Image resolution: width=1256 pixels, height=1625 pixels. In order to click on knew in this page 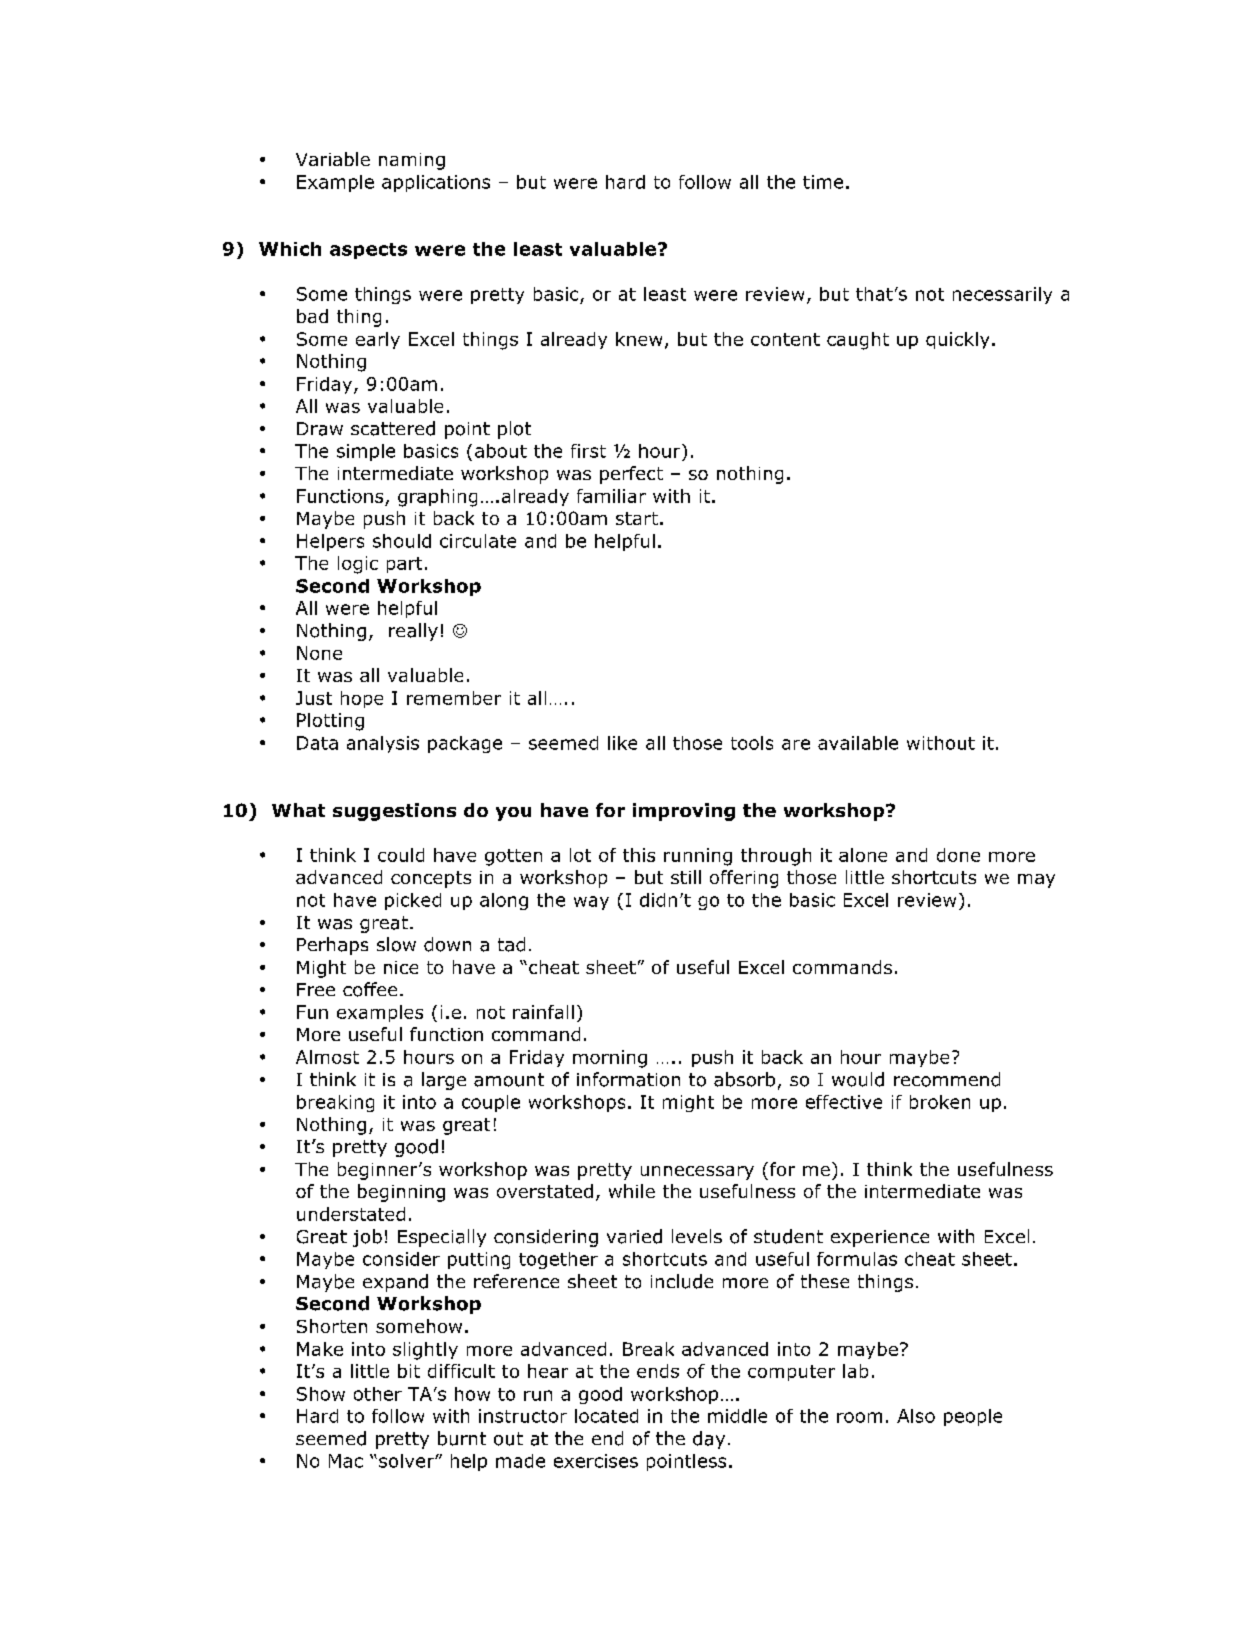, I will do `click(639, 339)`.
